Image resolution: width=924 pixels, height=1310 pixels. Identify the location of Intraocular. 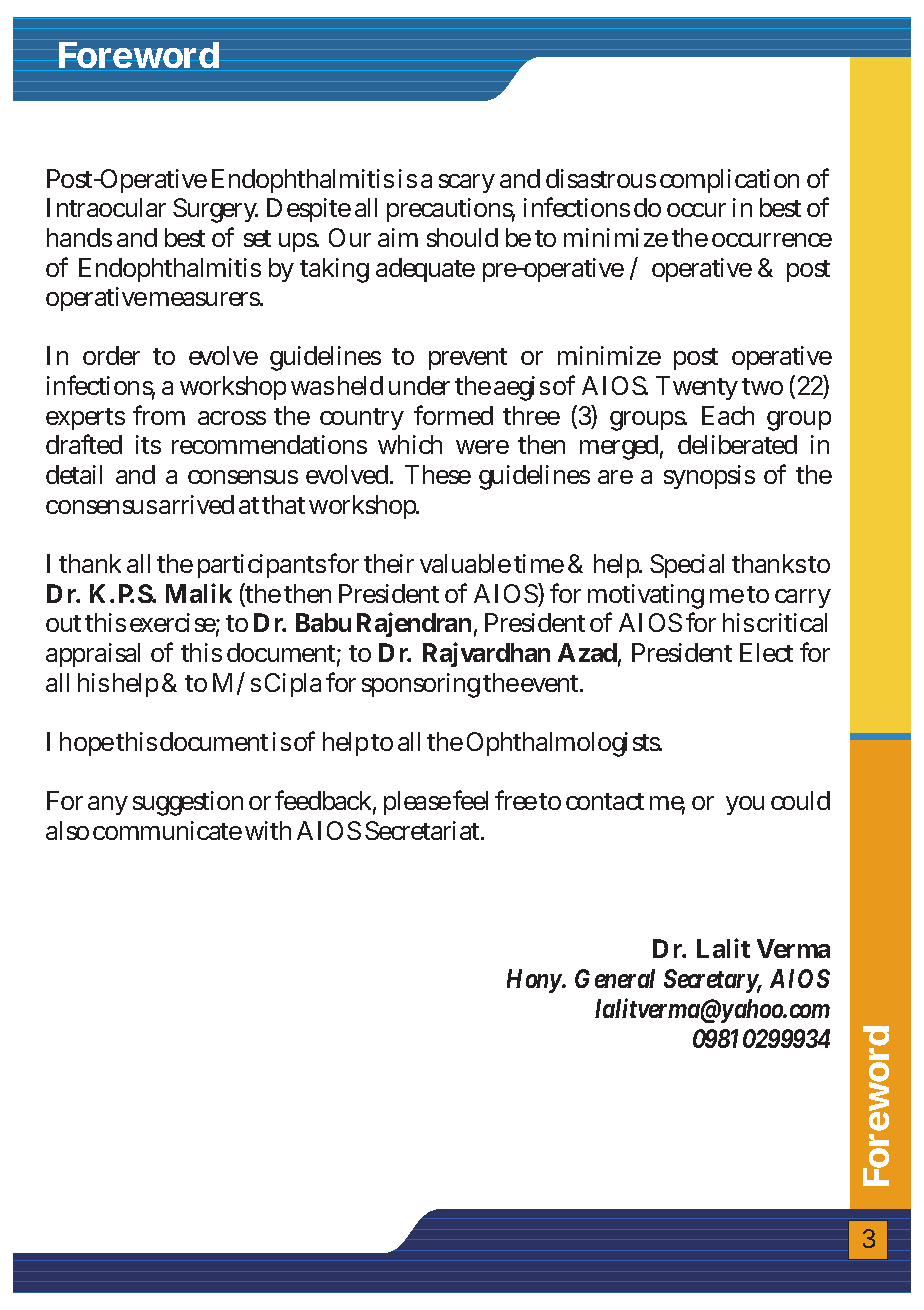
(106, 207).
